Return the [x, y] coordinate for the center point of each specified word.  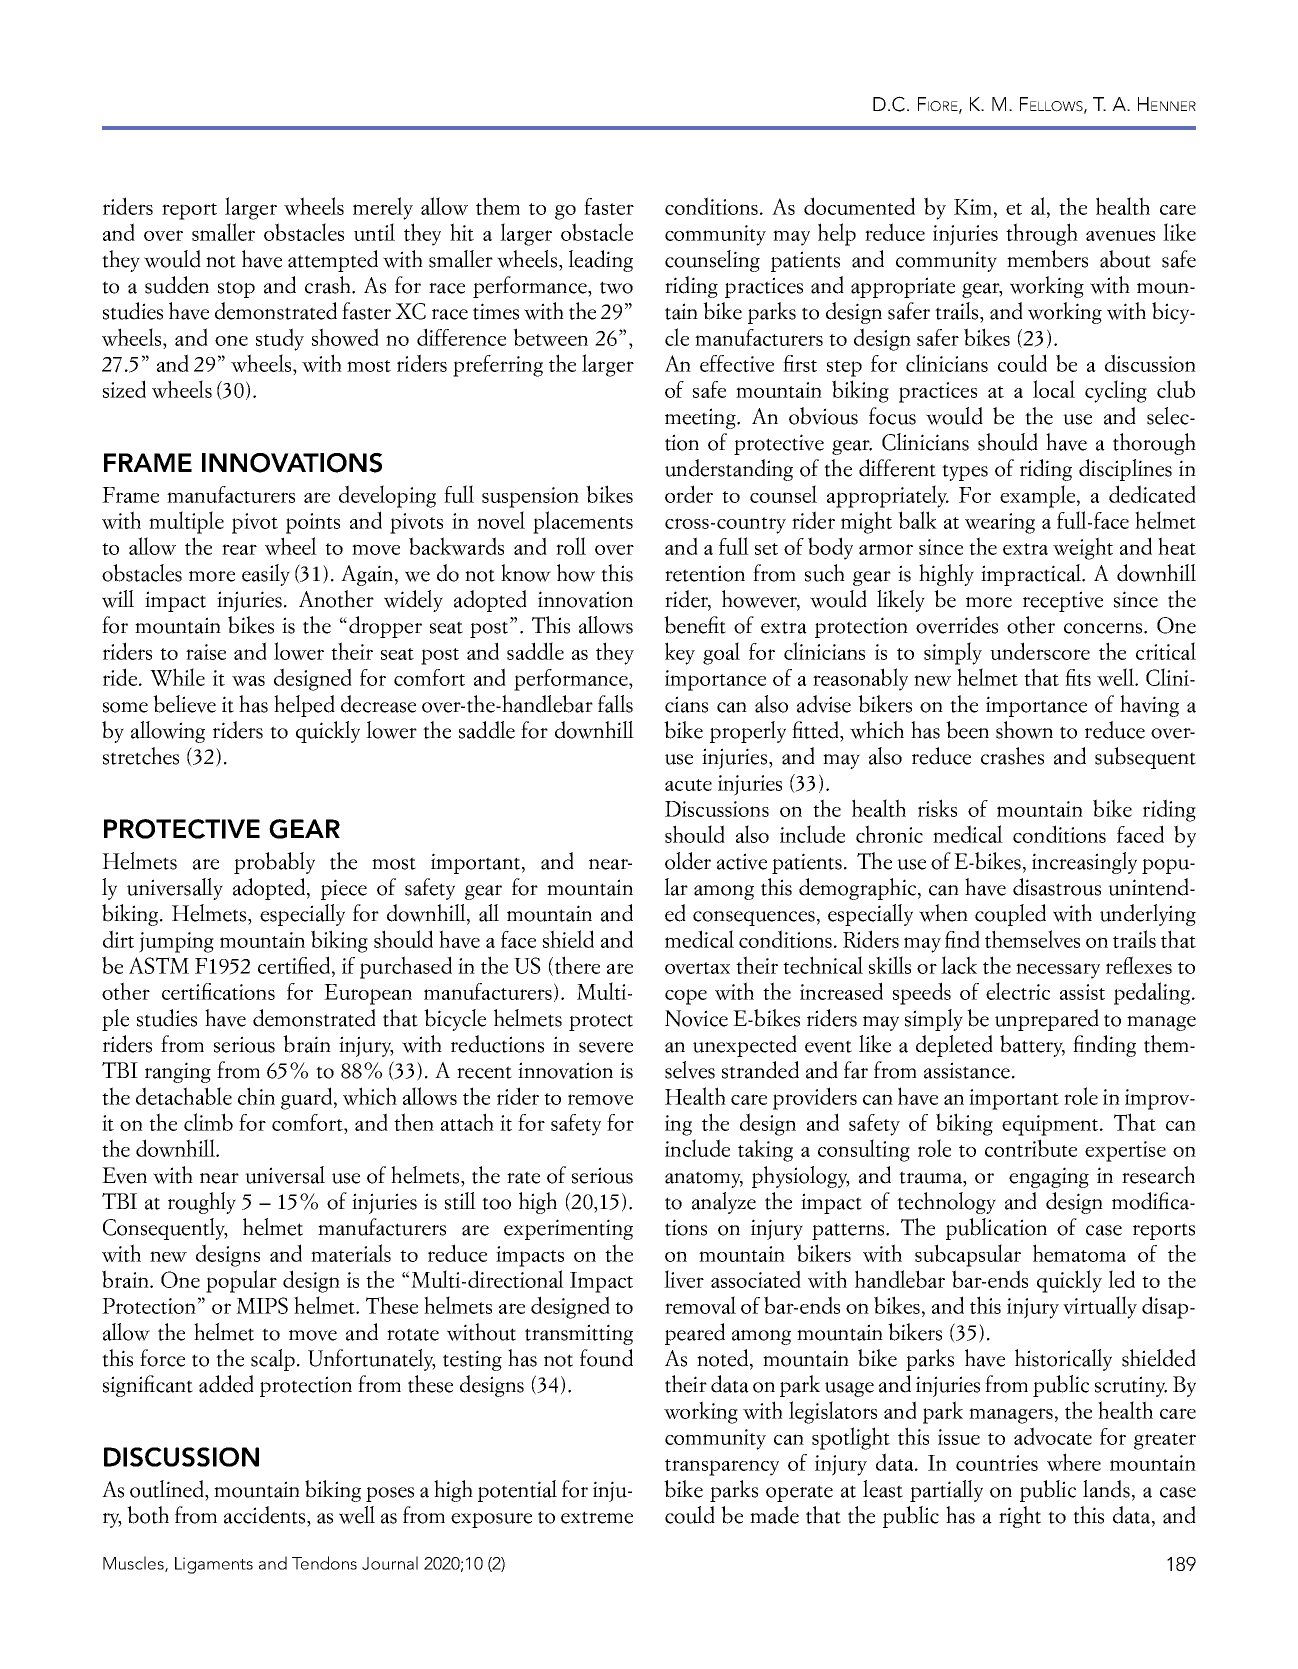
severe [606, 1047]
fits [1078, 677]
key [680, 653]
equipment [1051, 1125]
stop [236, 289]
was [248, 681]
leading [600, 261]
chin [256, 1096]
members [1047, 259]
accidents [266, 1515]
